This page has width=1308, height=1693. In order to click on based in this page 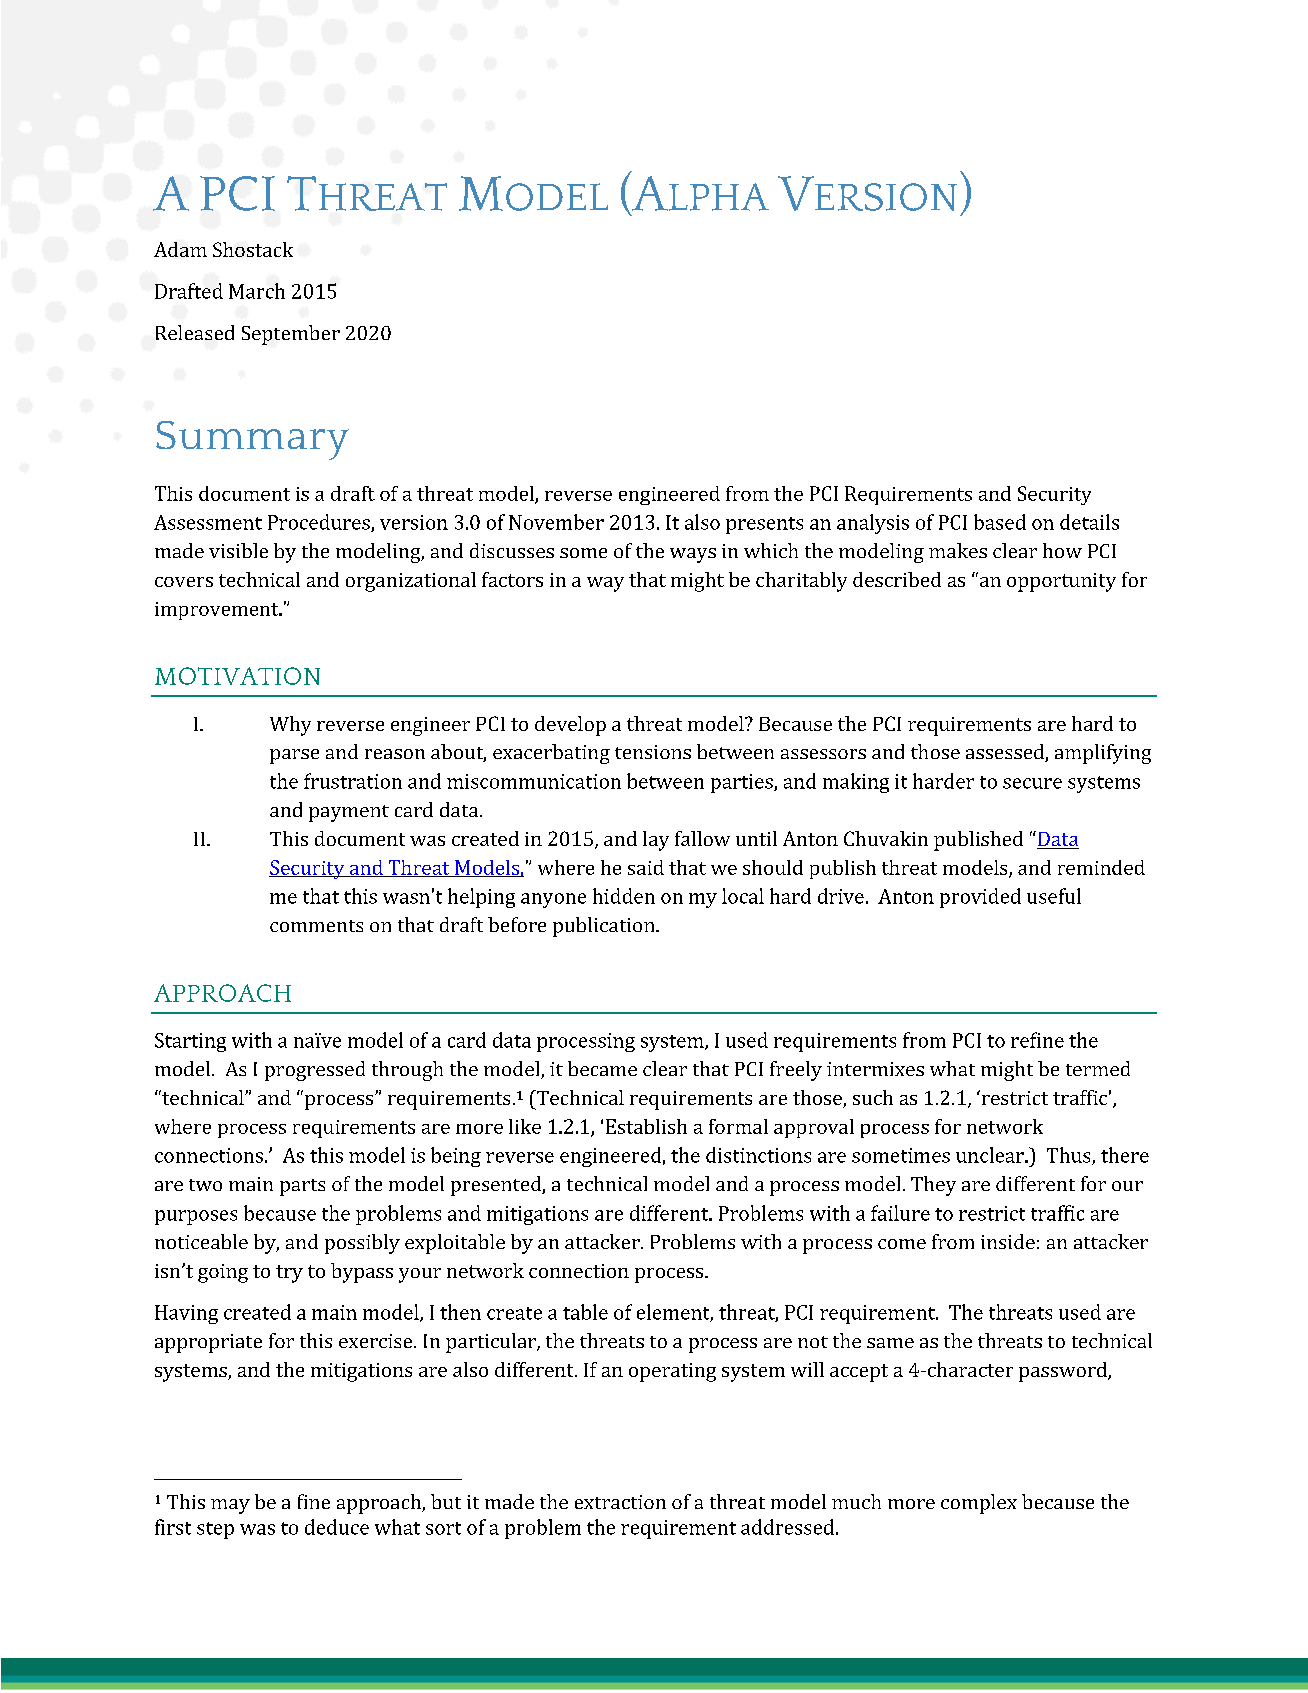, I will do `click(1000, 522)`.
